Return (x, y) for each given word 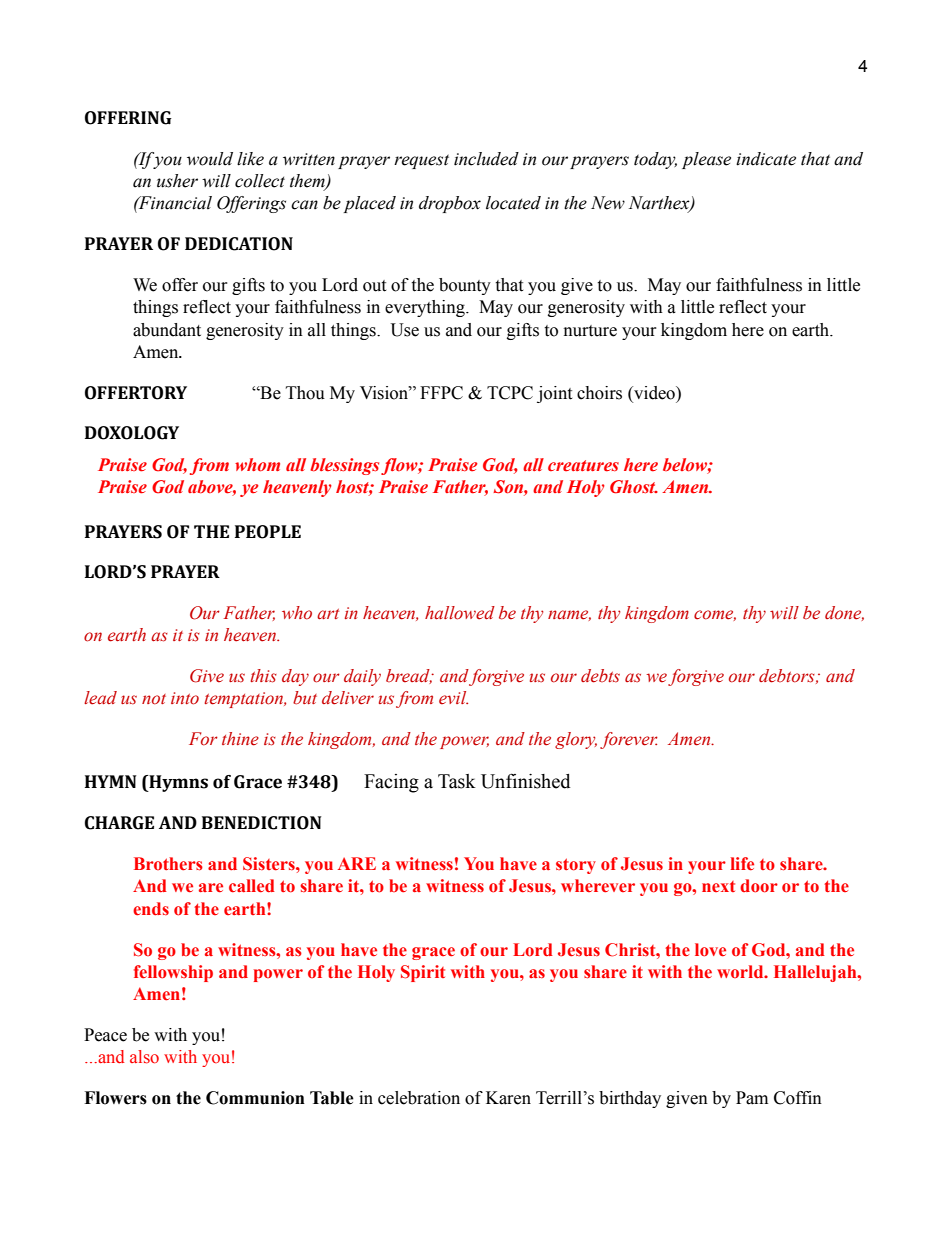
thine (240, 739)
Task (457, 781)
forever (629, 740)
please (706, 160)
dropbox (450, 204)
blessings (344, 466)
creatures (583, 466)
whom (257, 464)
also (144, 1057)
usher (177, 181)
